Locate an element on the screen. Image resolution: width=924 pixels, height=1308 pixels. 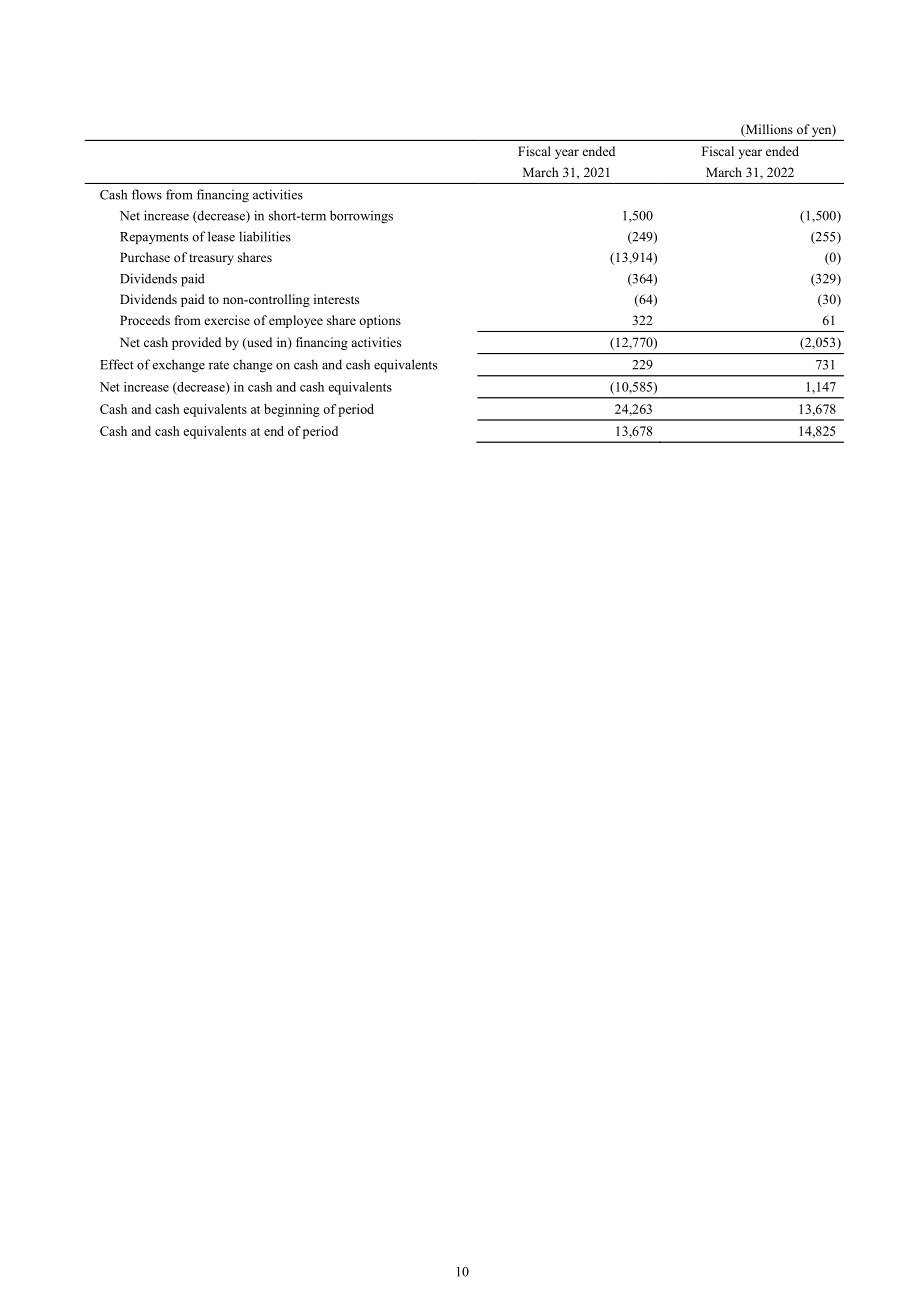
flows is located at coordinates (147, 194).
